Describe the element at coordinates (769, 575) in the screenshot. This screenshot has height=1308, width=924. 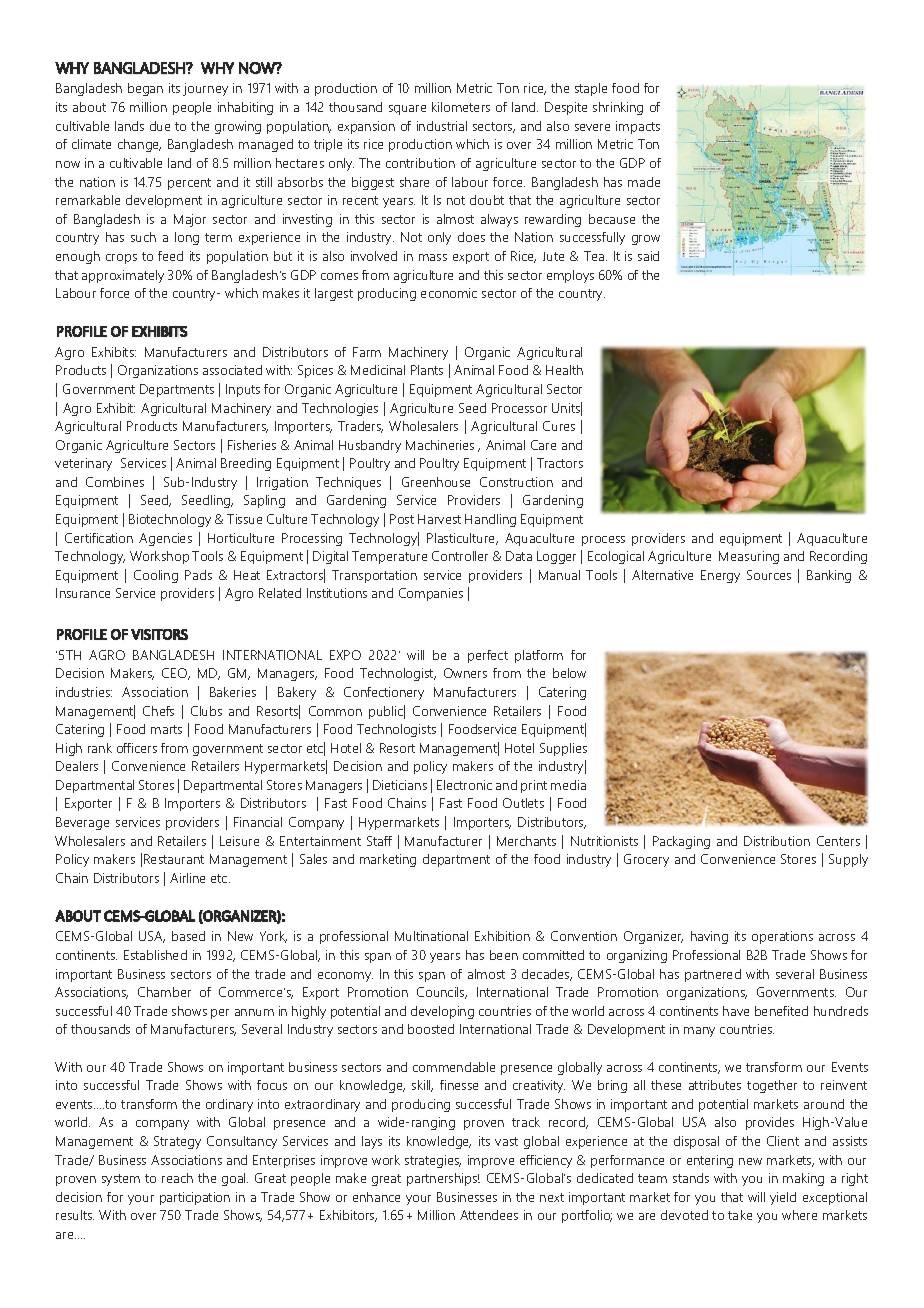
I see `Sources` at that location.
